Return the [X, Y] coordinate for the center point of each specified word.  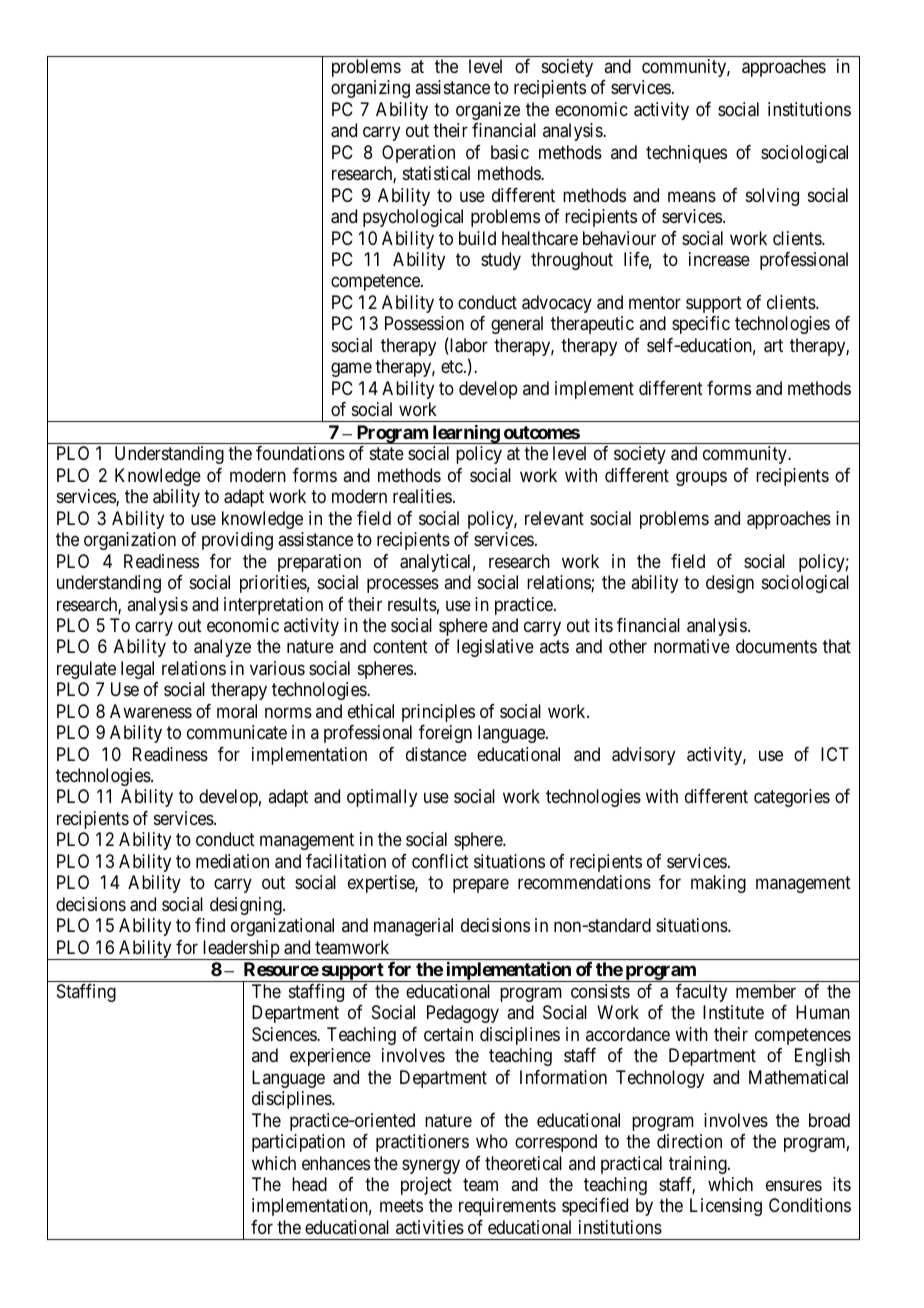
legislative [495, 648]
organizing [370, 89]
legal [137, 670]
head [309, 1184]
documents [776, 646]
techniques [686, 154]
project [426, 1186]
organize [488, 111]
